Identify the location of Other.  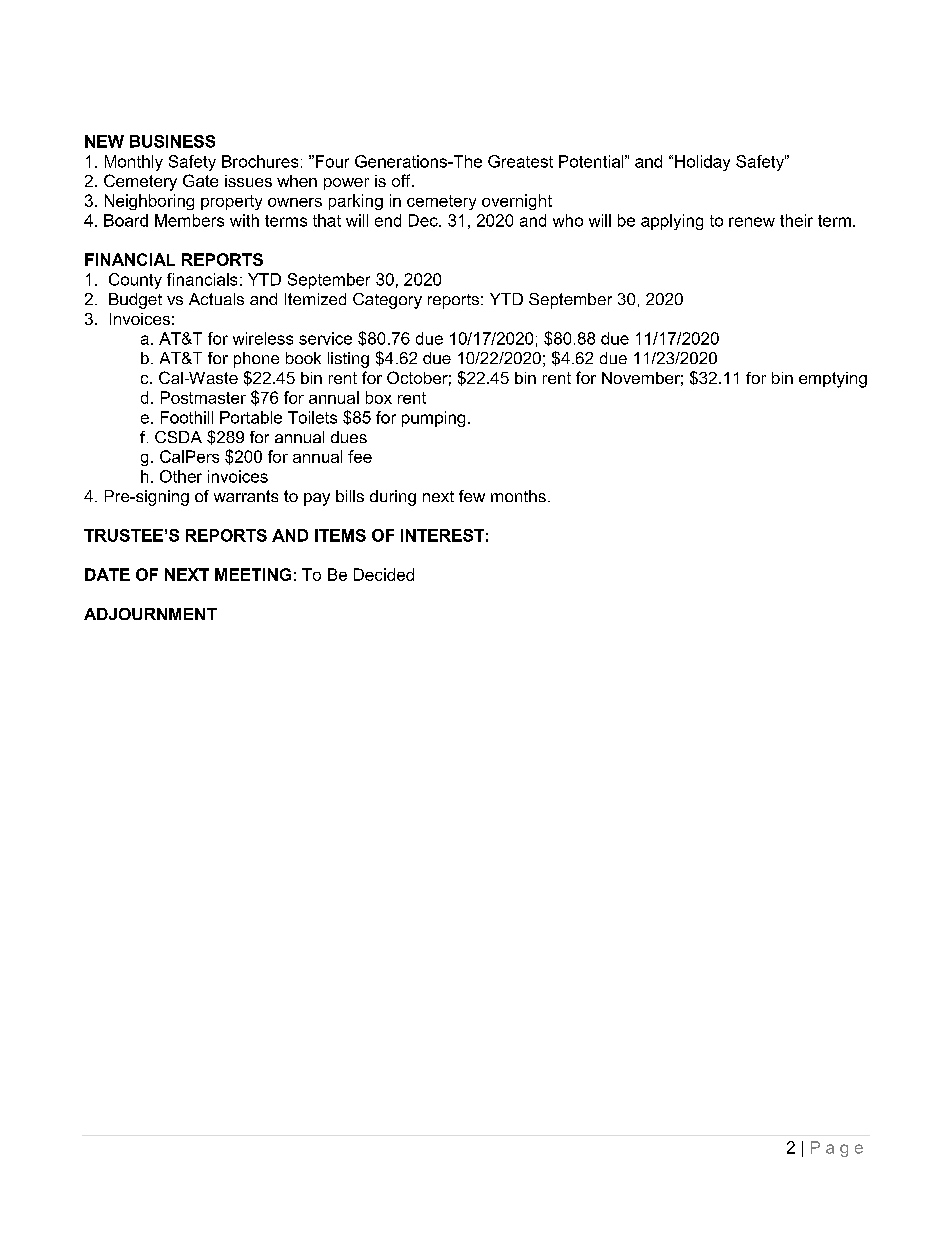
(181, 476).
